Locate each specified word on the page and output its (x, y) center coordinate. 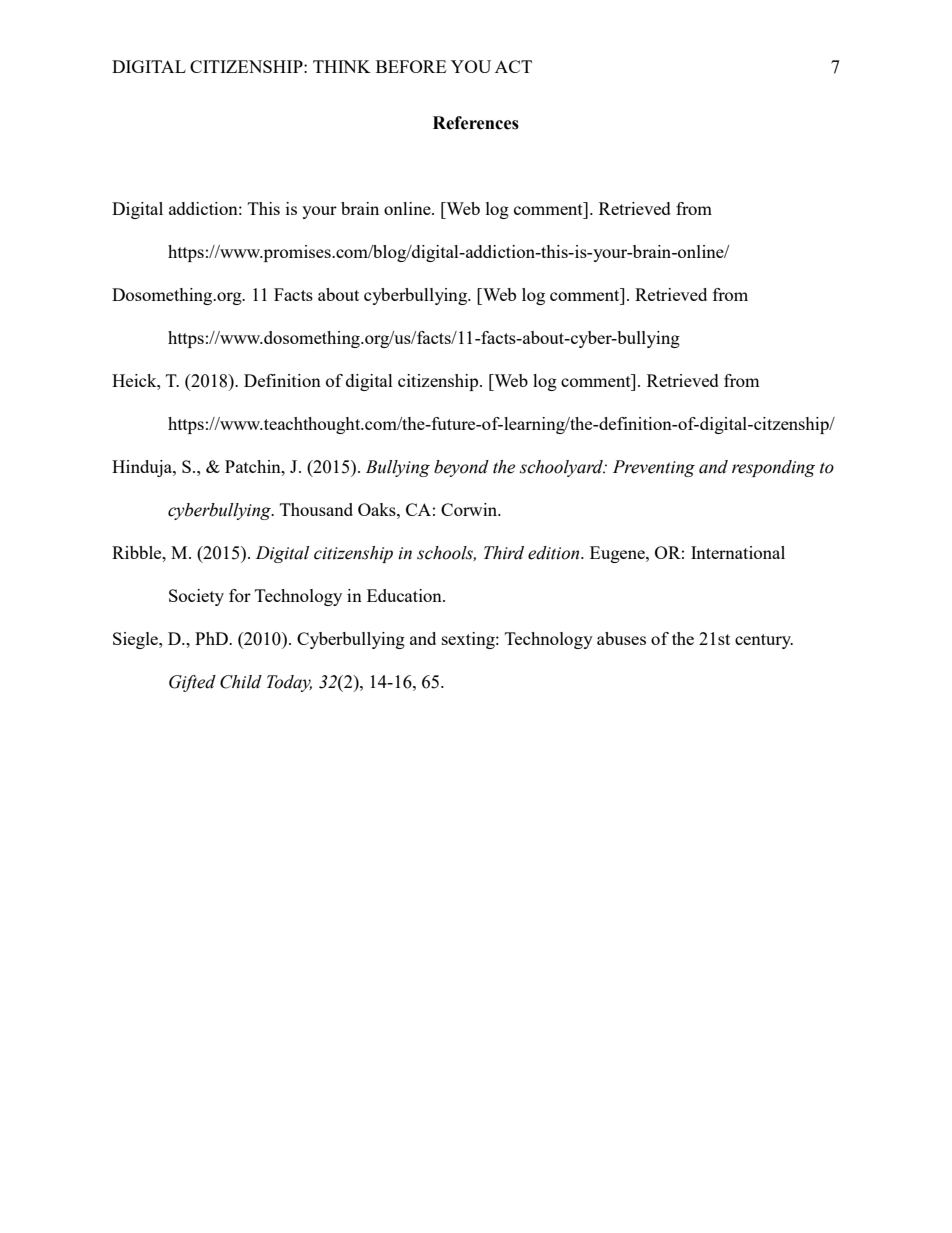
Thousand (316, 509)
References (476, 123)
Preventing (654, 468)
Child (241, 682)
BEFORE (411, 66)
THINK (342, 66)
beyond (461, 468)
